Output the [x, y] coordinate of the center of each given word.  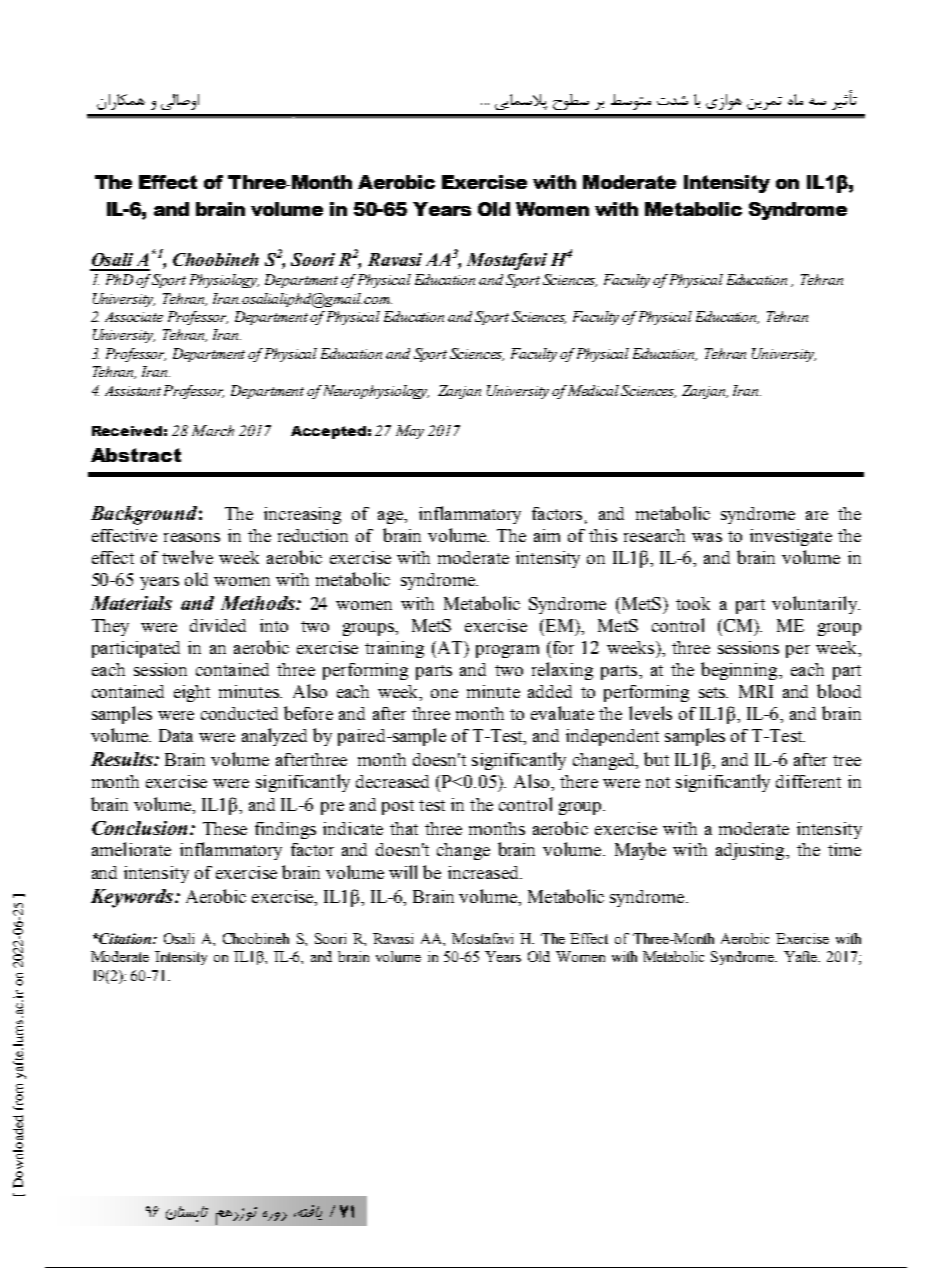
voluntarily [816, 605]
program [507, 651]
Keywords [133, 898]
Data [176, 735]
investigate [791, 537]
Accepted [328, 432]
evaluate [562, 713]
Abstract [136, 455]
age [391, 517]
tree [847, 760]
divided [218, 625]
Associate [134, 317]
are [817, 515]
